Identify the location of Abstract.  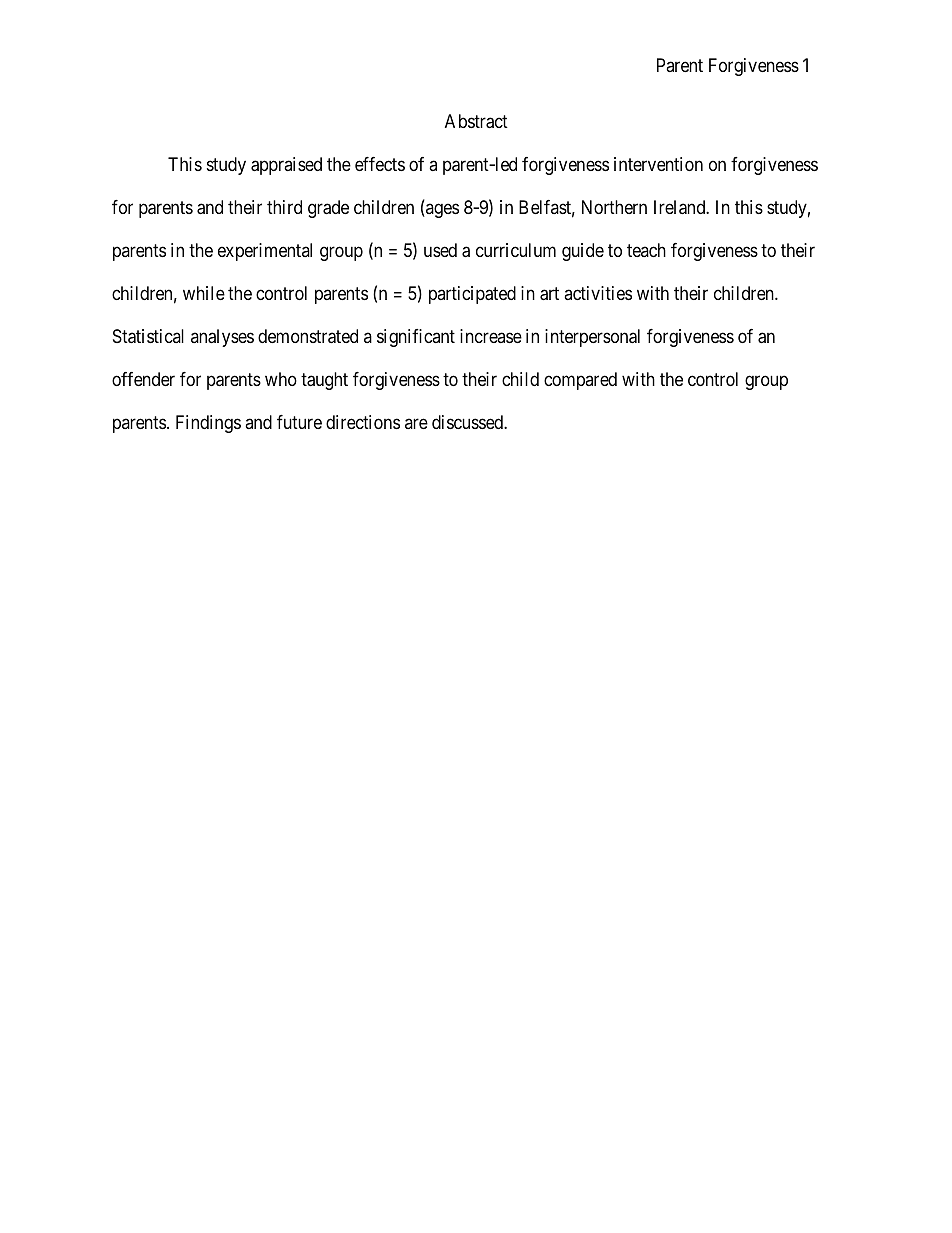
(476, 121).
